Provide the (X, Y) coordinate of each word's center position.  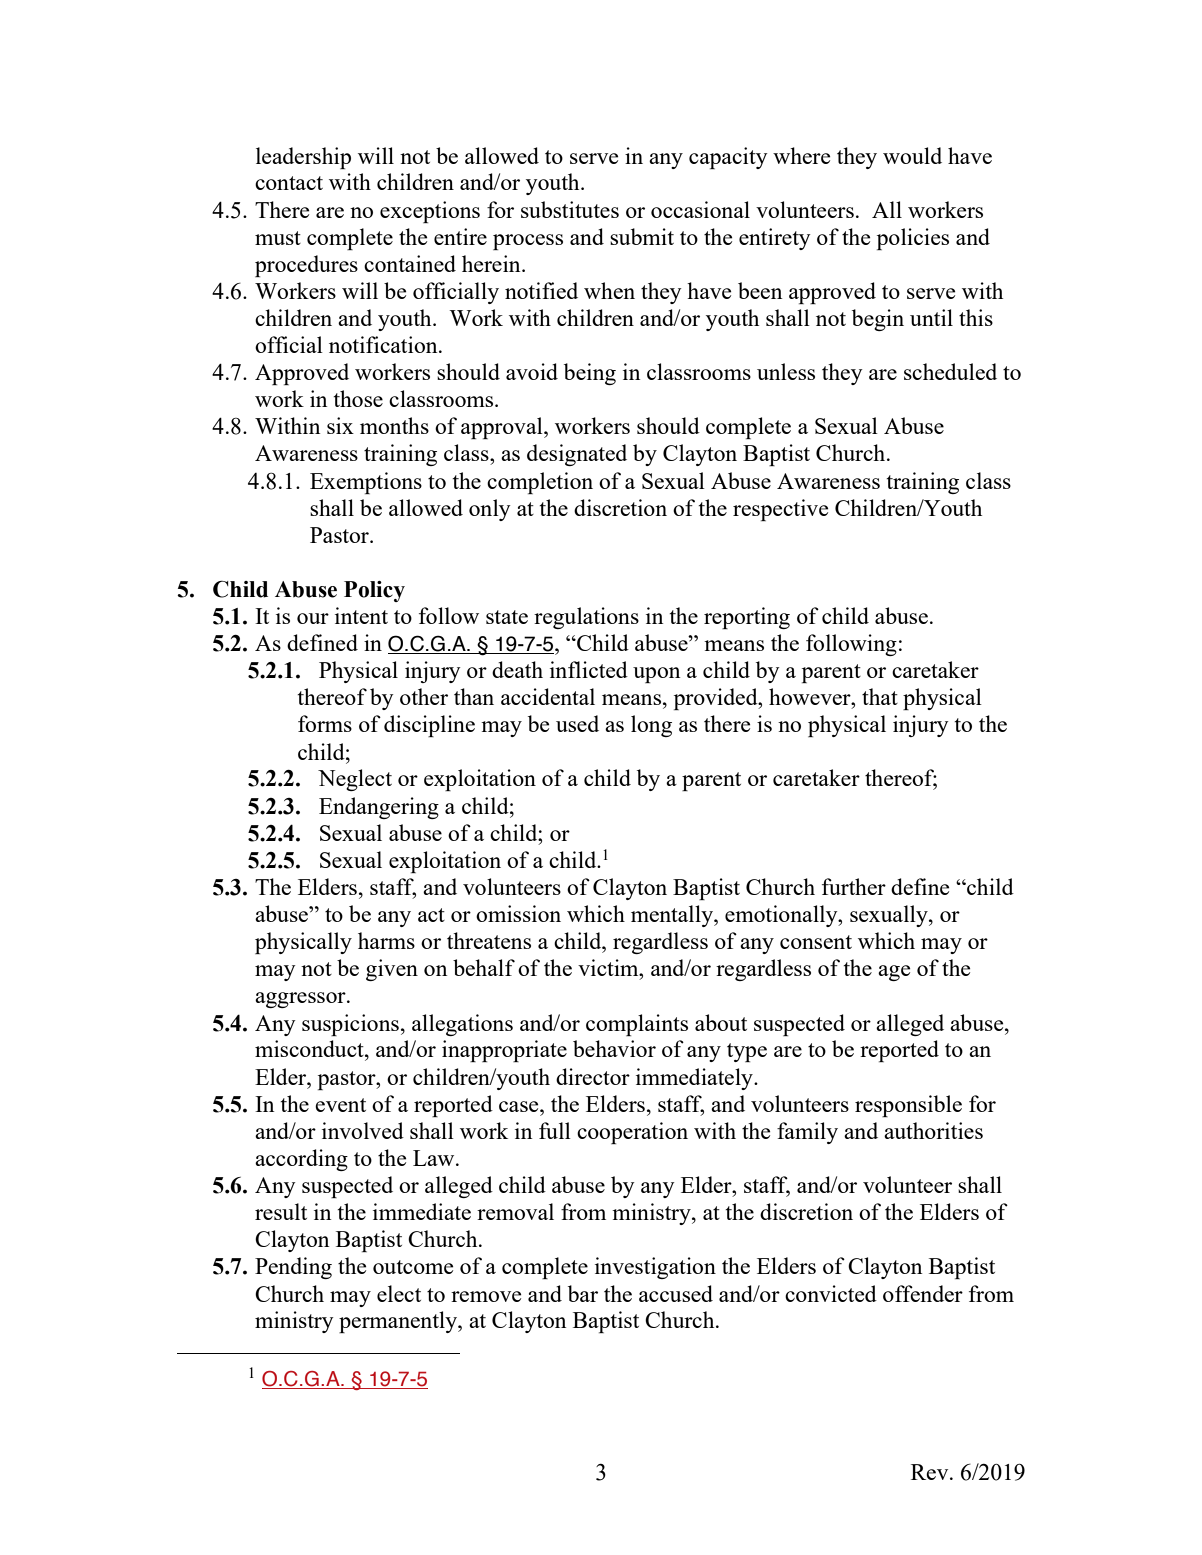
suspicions (350, 1025)
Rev (931, 1472)
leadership (303, 158)
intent (361, 615)
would (912, 155)
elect (399, 1293)
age (894, 973)
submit (642, 236)
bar (583, 1293)
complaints (637, 1025)
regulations (586, 618)
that (880, 696)
